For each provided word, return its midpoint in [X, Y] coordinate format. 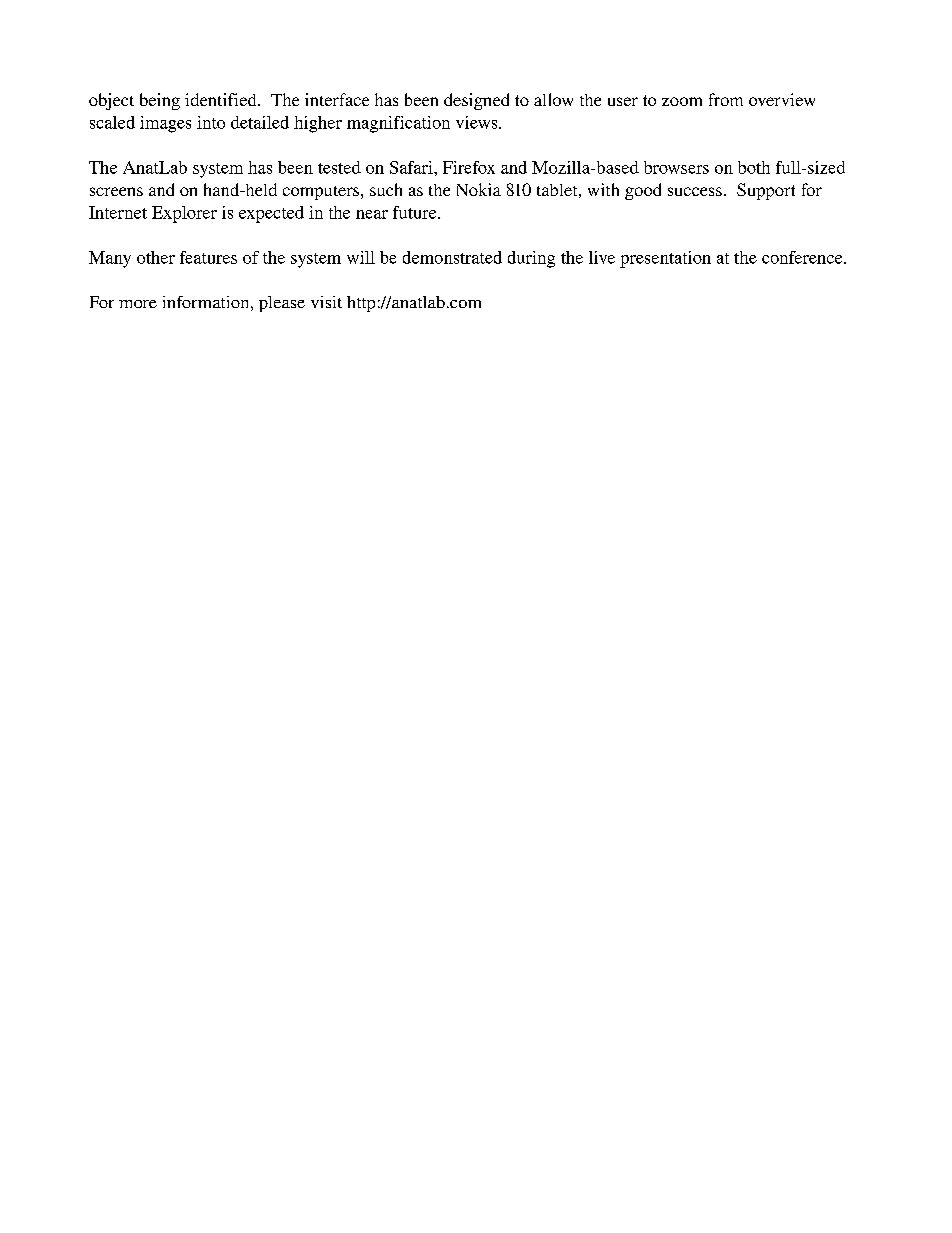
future [416, 212]
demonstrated [452, 257]
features [208, 257]
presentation [665, 259]
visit [326, 302]
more [138, 304]
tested [339, 167]
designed [476, 101]
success [695, 191]
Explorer [184, 214]
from [726, 99]
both [754, 167]
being [160, 101]
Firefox [469, 167]
